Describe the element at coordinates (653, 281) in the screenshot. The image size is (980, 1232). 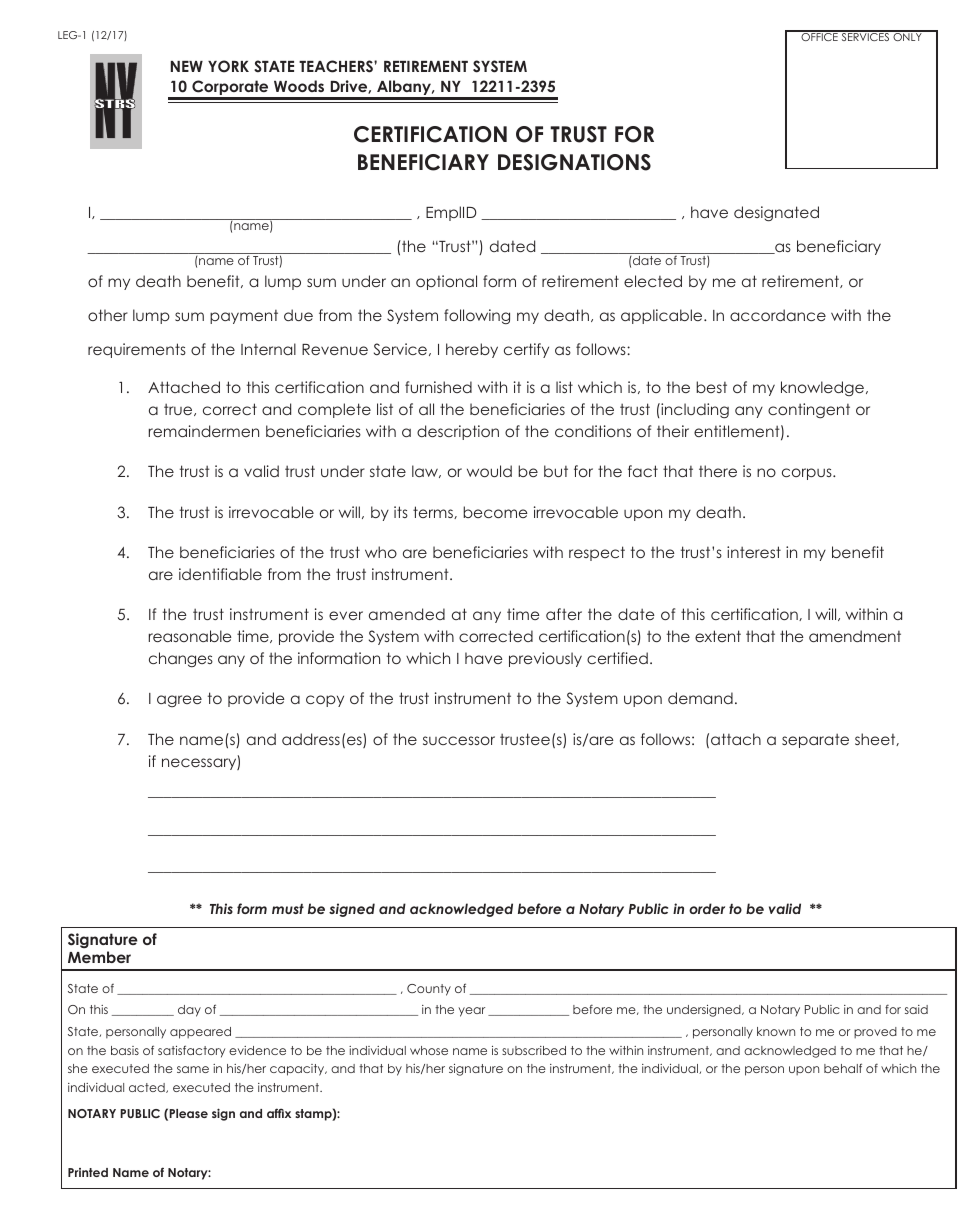
I see `elected` at that location.
